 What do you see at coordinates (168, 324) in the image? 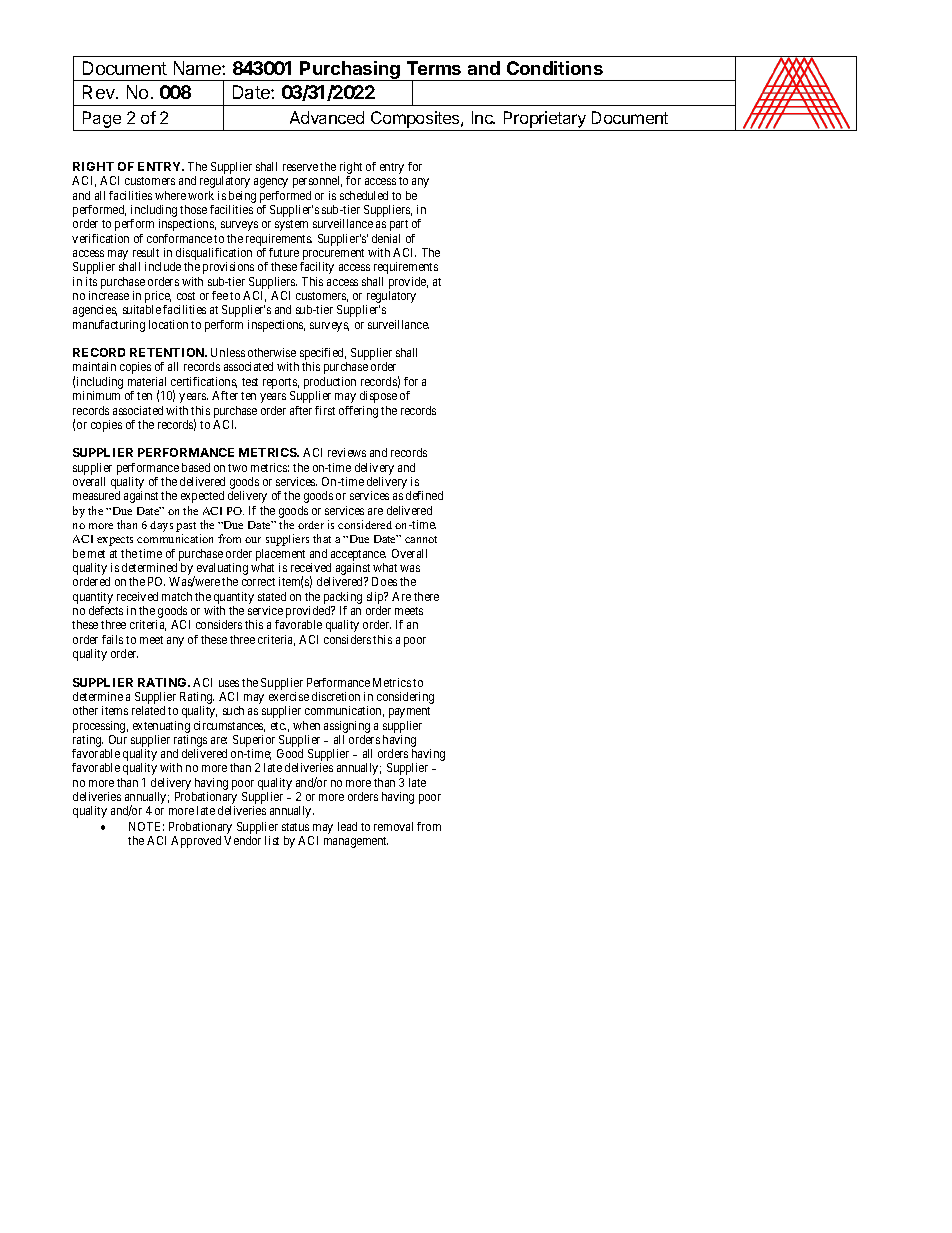
I see `location` at bounding box center [168, 324].
